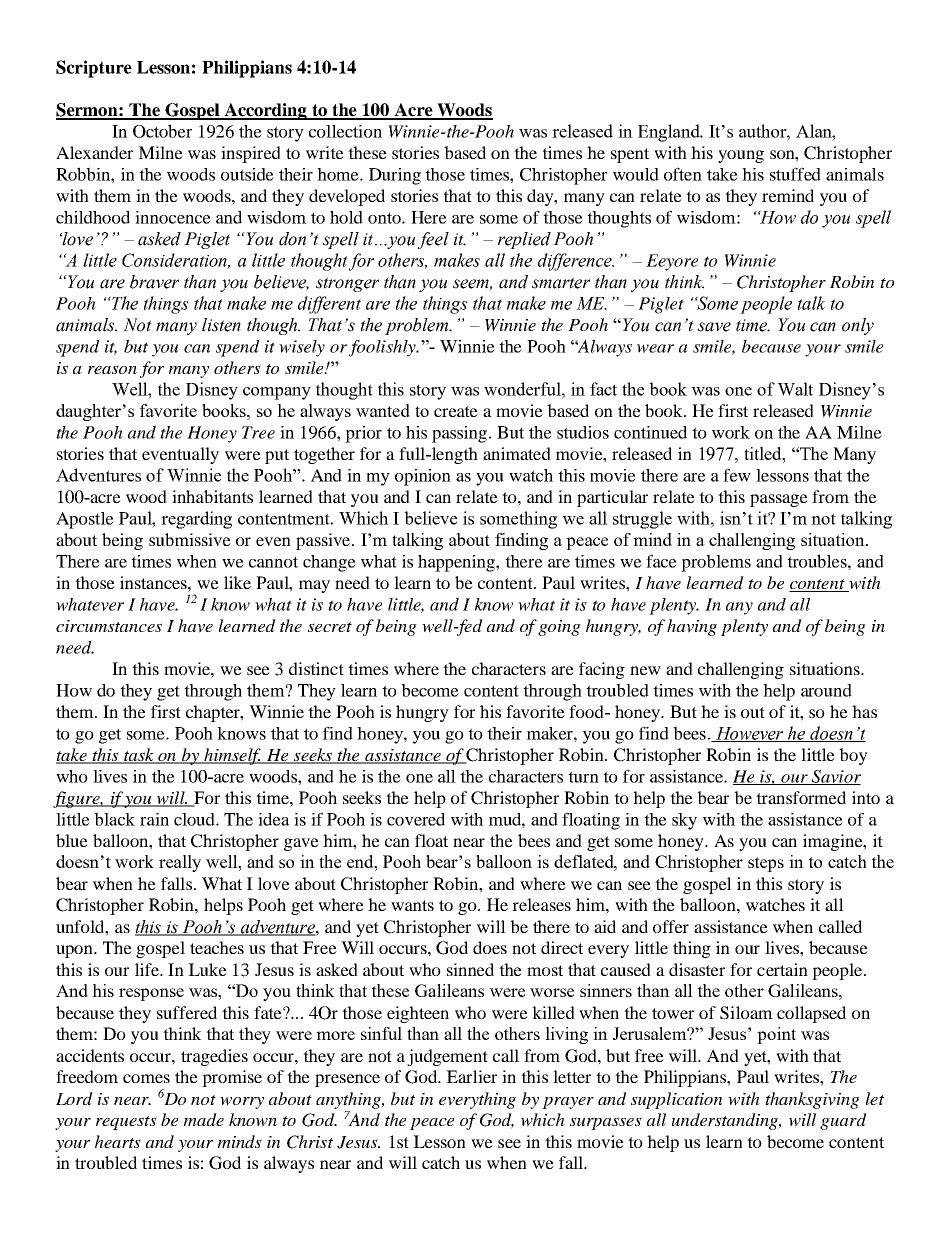 The height and width of the screenshot is (1233, 952). What do you see at coordinates (196, 520) in the screenshot?
I see `regarding` at bounding box center [196, 520].
